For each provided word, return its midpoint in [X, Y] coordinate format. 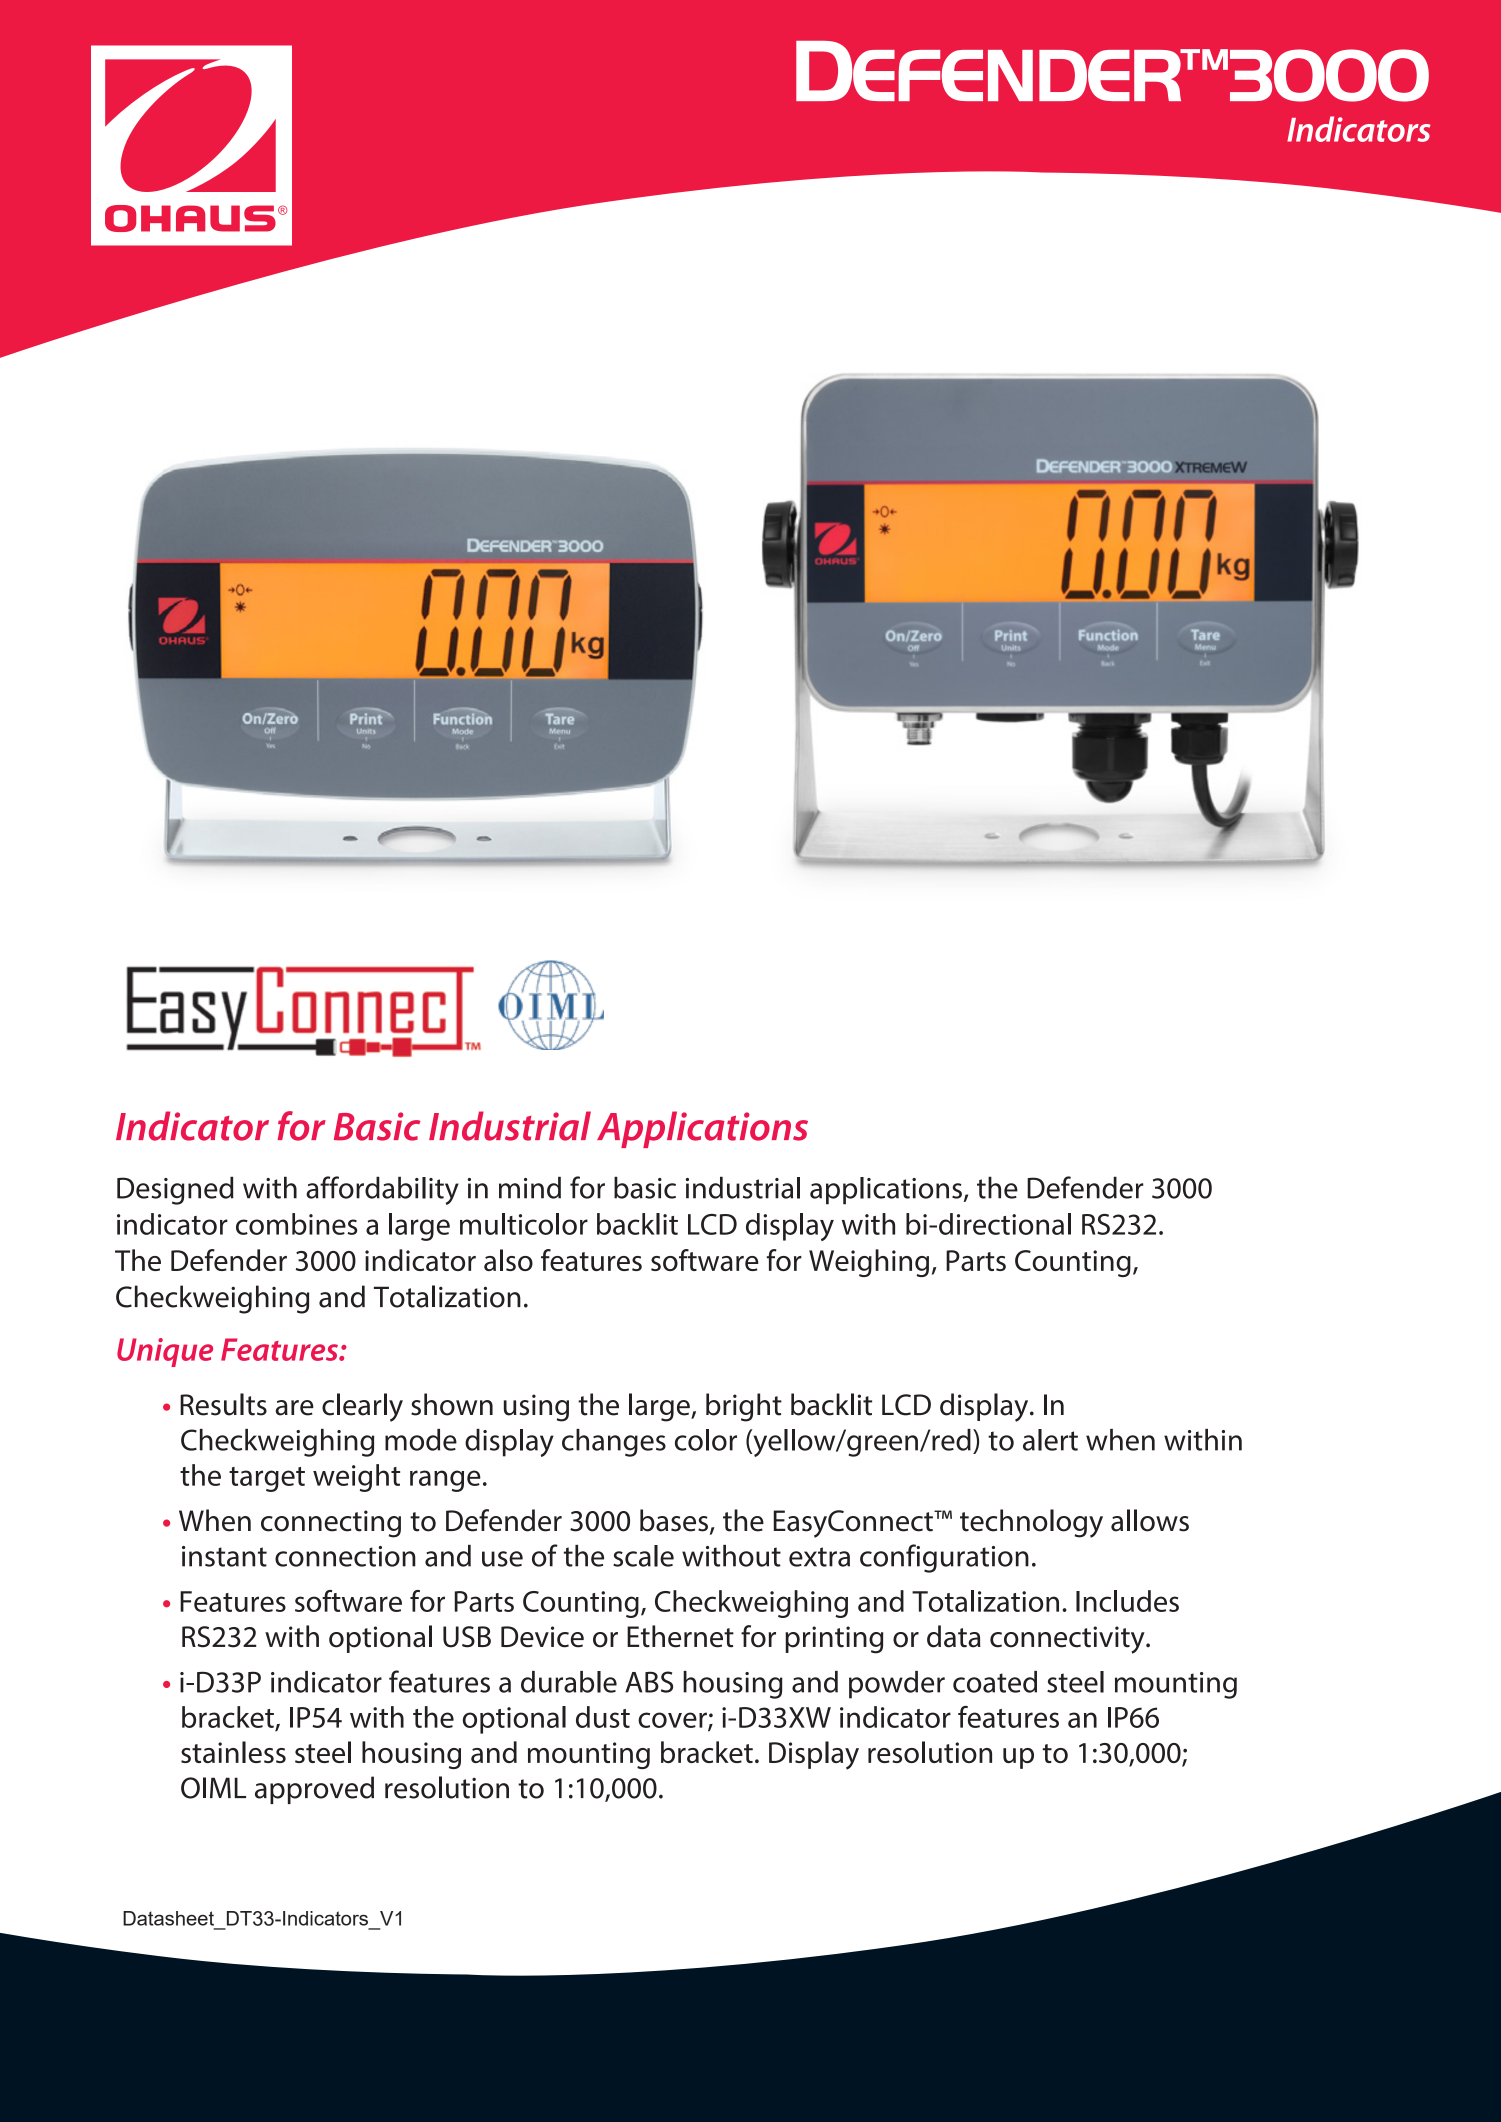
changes [614, 1443]
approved [314, 1790]
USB [467, 1637]
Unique [165, 1352]
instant [224, 1556]
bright [744, 1407]
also [508, 1260]
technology [1031, 1523]
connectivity [1068, 1640]
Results [223, 1404]
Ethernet [680, 1636]
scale [643, 1556]
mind [530, 1187]
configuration [944, 1558]
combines [297, 1224]
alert [1050, 1440]
